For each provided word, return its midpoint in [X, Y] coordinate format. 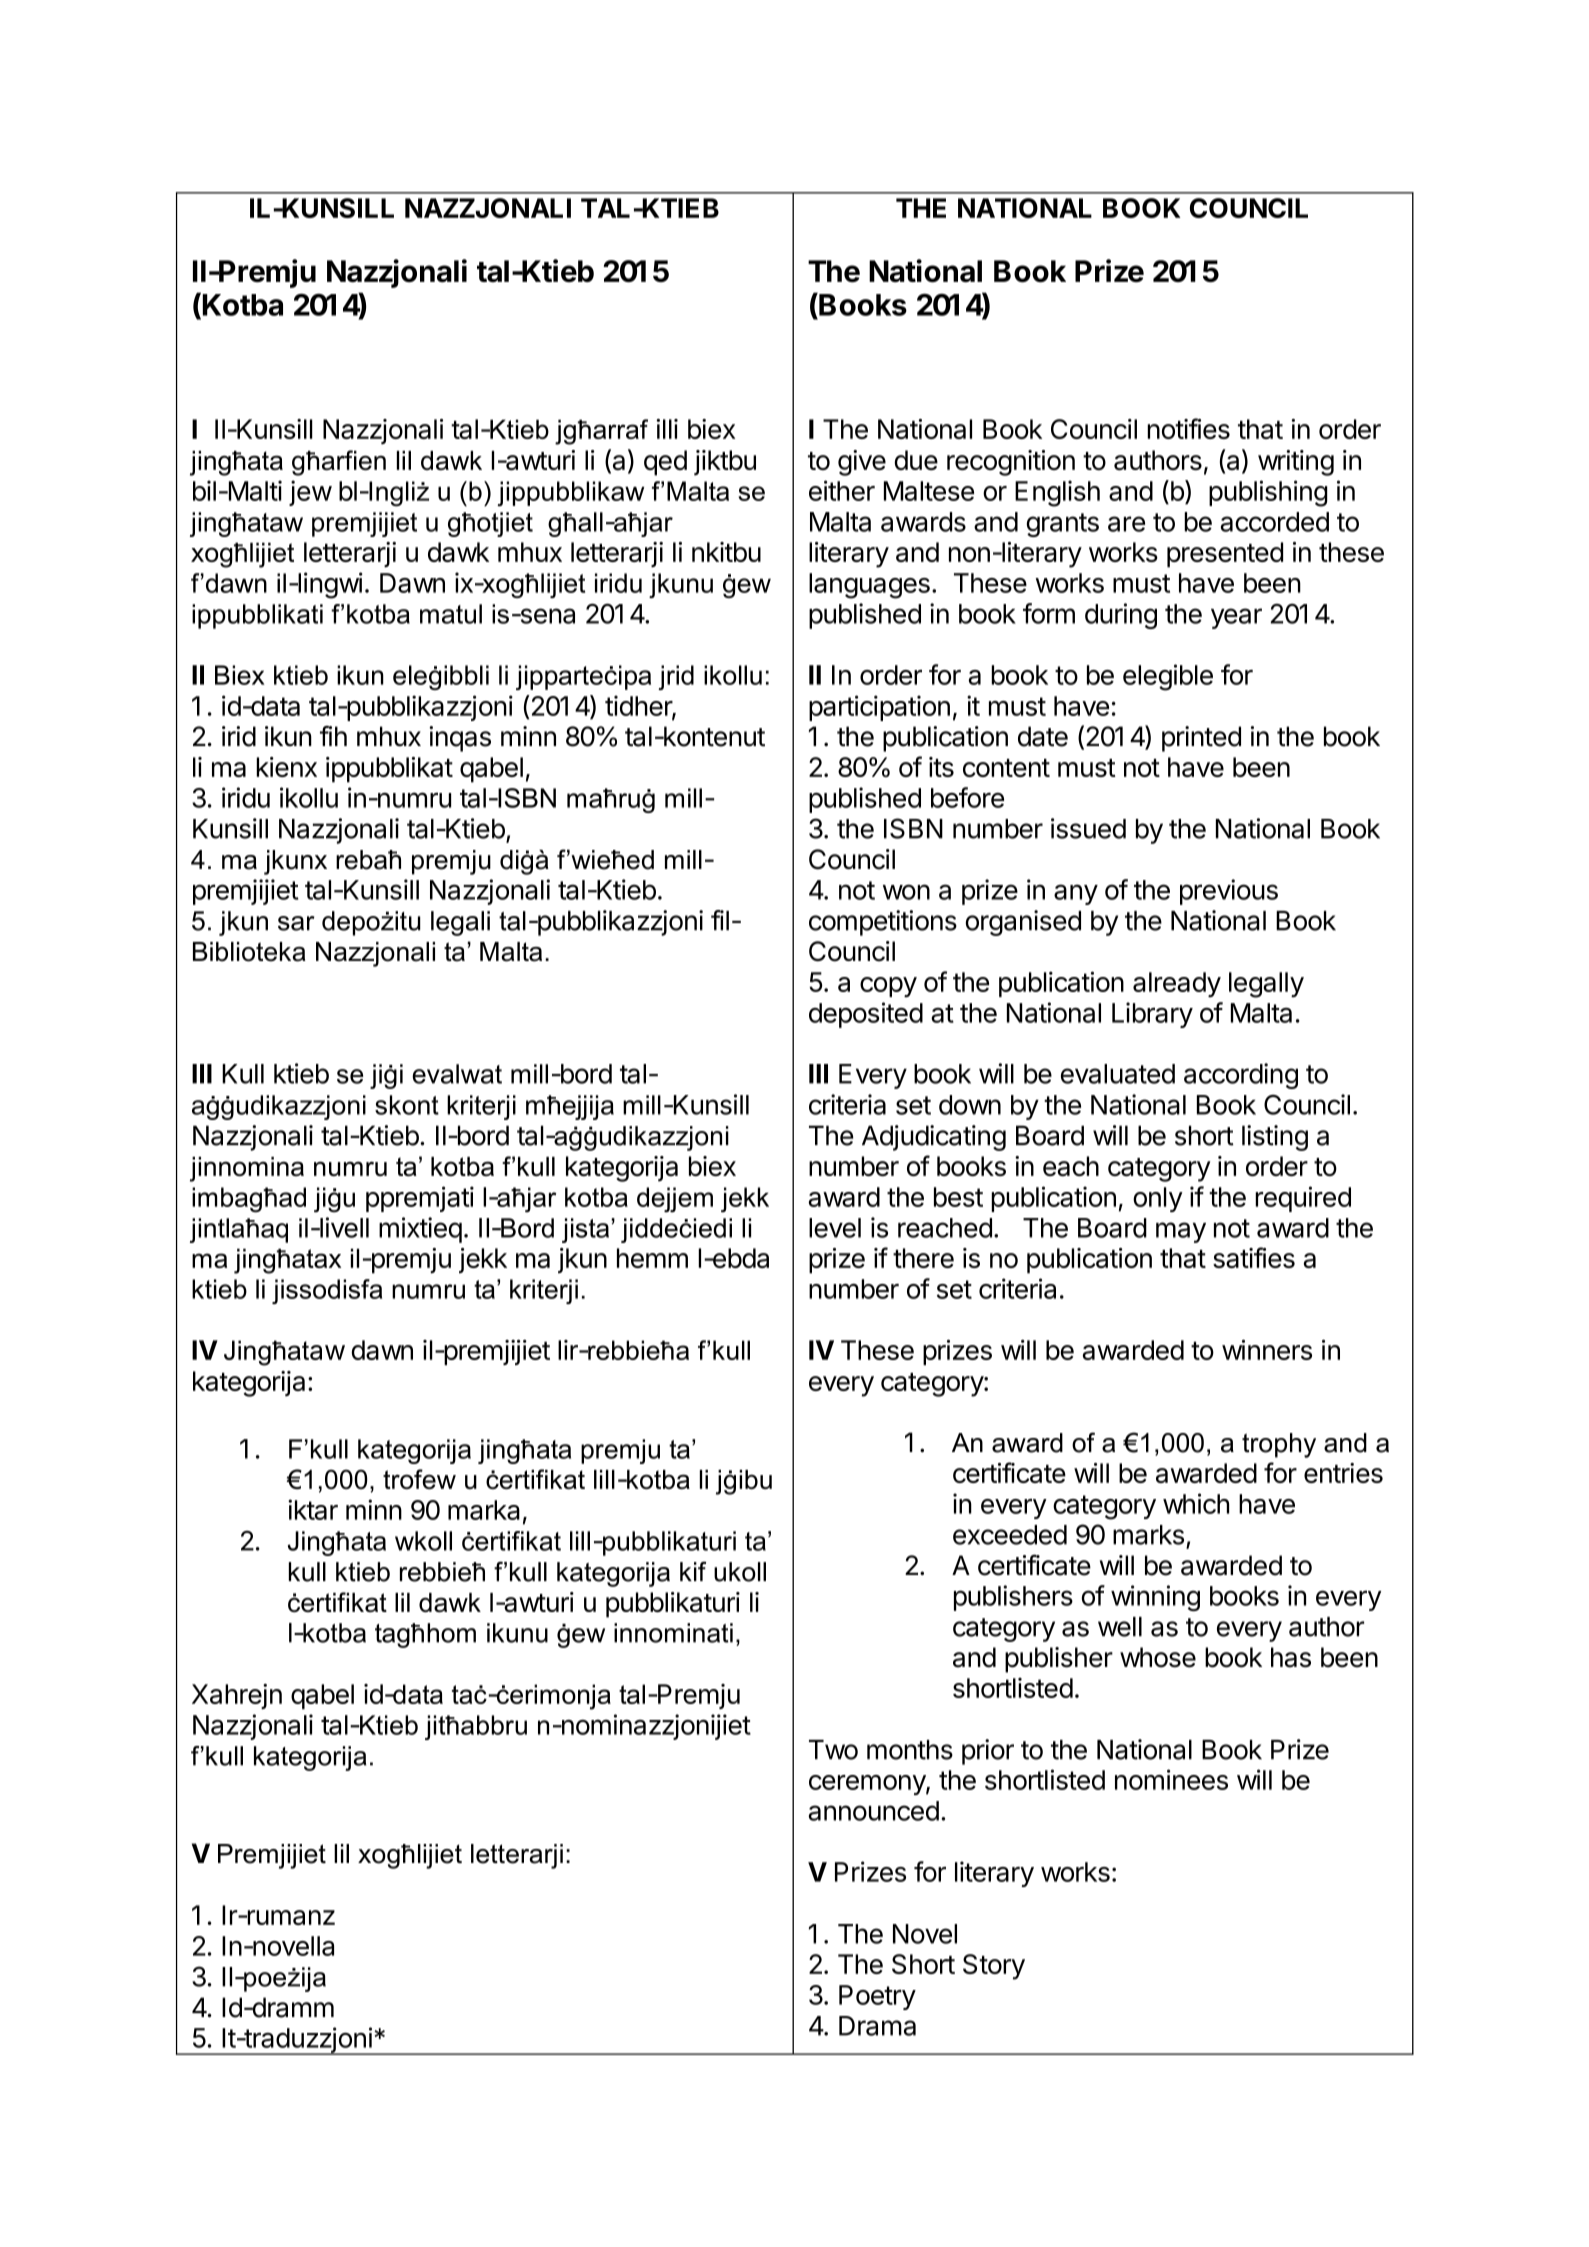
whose [1158, 1657]
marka [484, 1510]
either [842, 490]
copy [888, 987]
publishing [1268, 493]
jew [310, 493]
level [835, 1228]
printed [1201, 739]
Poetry [877, 1997]
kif [693, 1571]
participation [879, 708]
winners [1267, 1350]
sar [296, 923]
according [1241, 1076]
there [923, 1258]
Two [833, 1750]
